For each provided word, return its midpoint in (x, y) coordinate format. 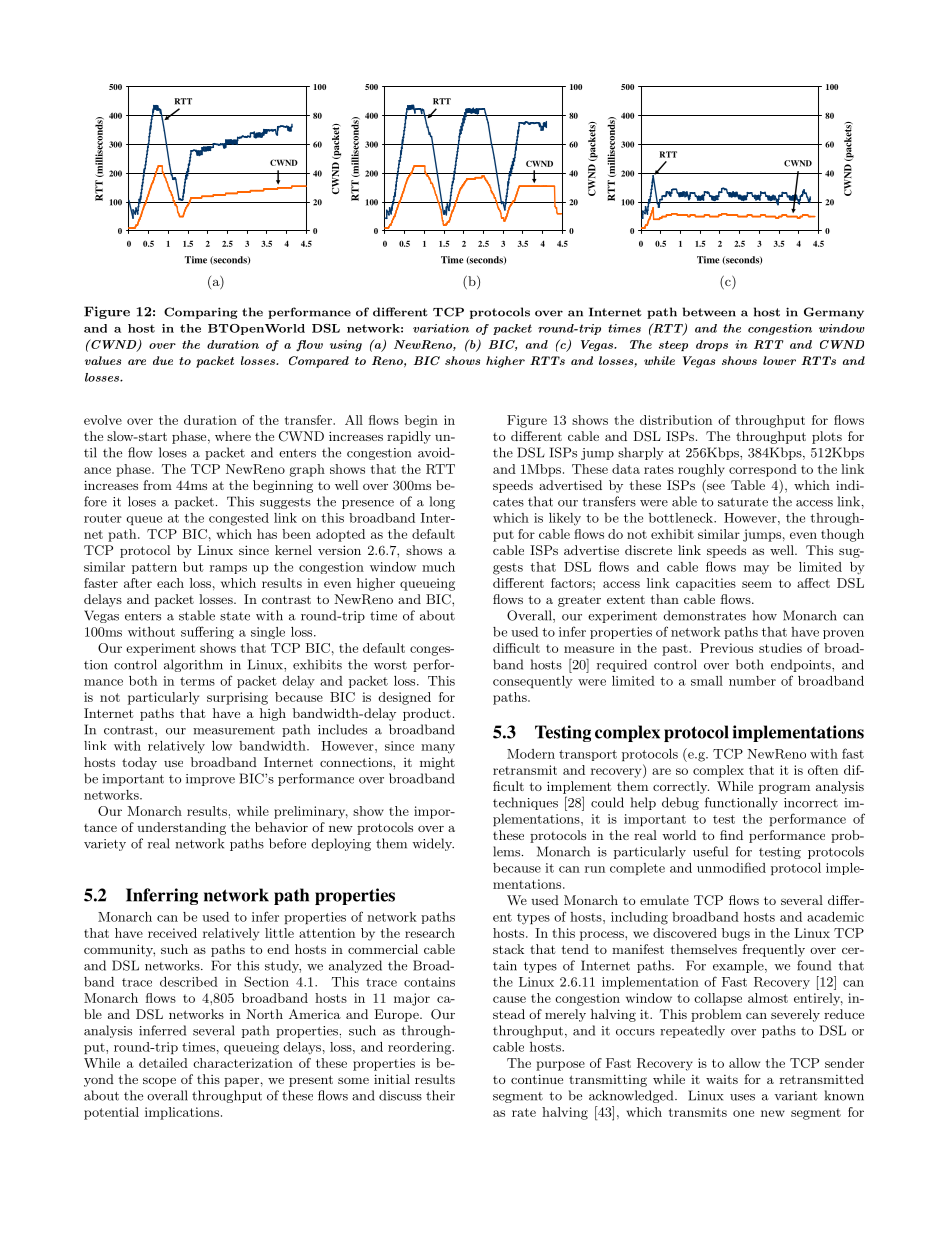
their (440, 1095)
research (430, 933)
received (172, 933)
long (442, 502)
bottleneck (682, 518)
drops (712, 345)
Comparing (201, 313)
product (427, 714)
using (346, 346)
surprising (237, 698)
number (752, 681)
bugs (736, 934)
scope (159, 1082)
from (157, 485)
